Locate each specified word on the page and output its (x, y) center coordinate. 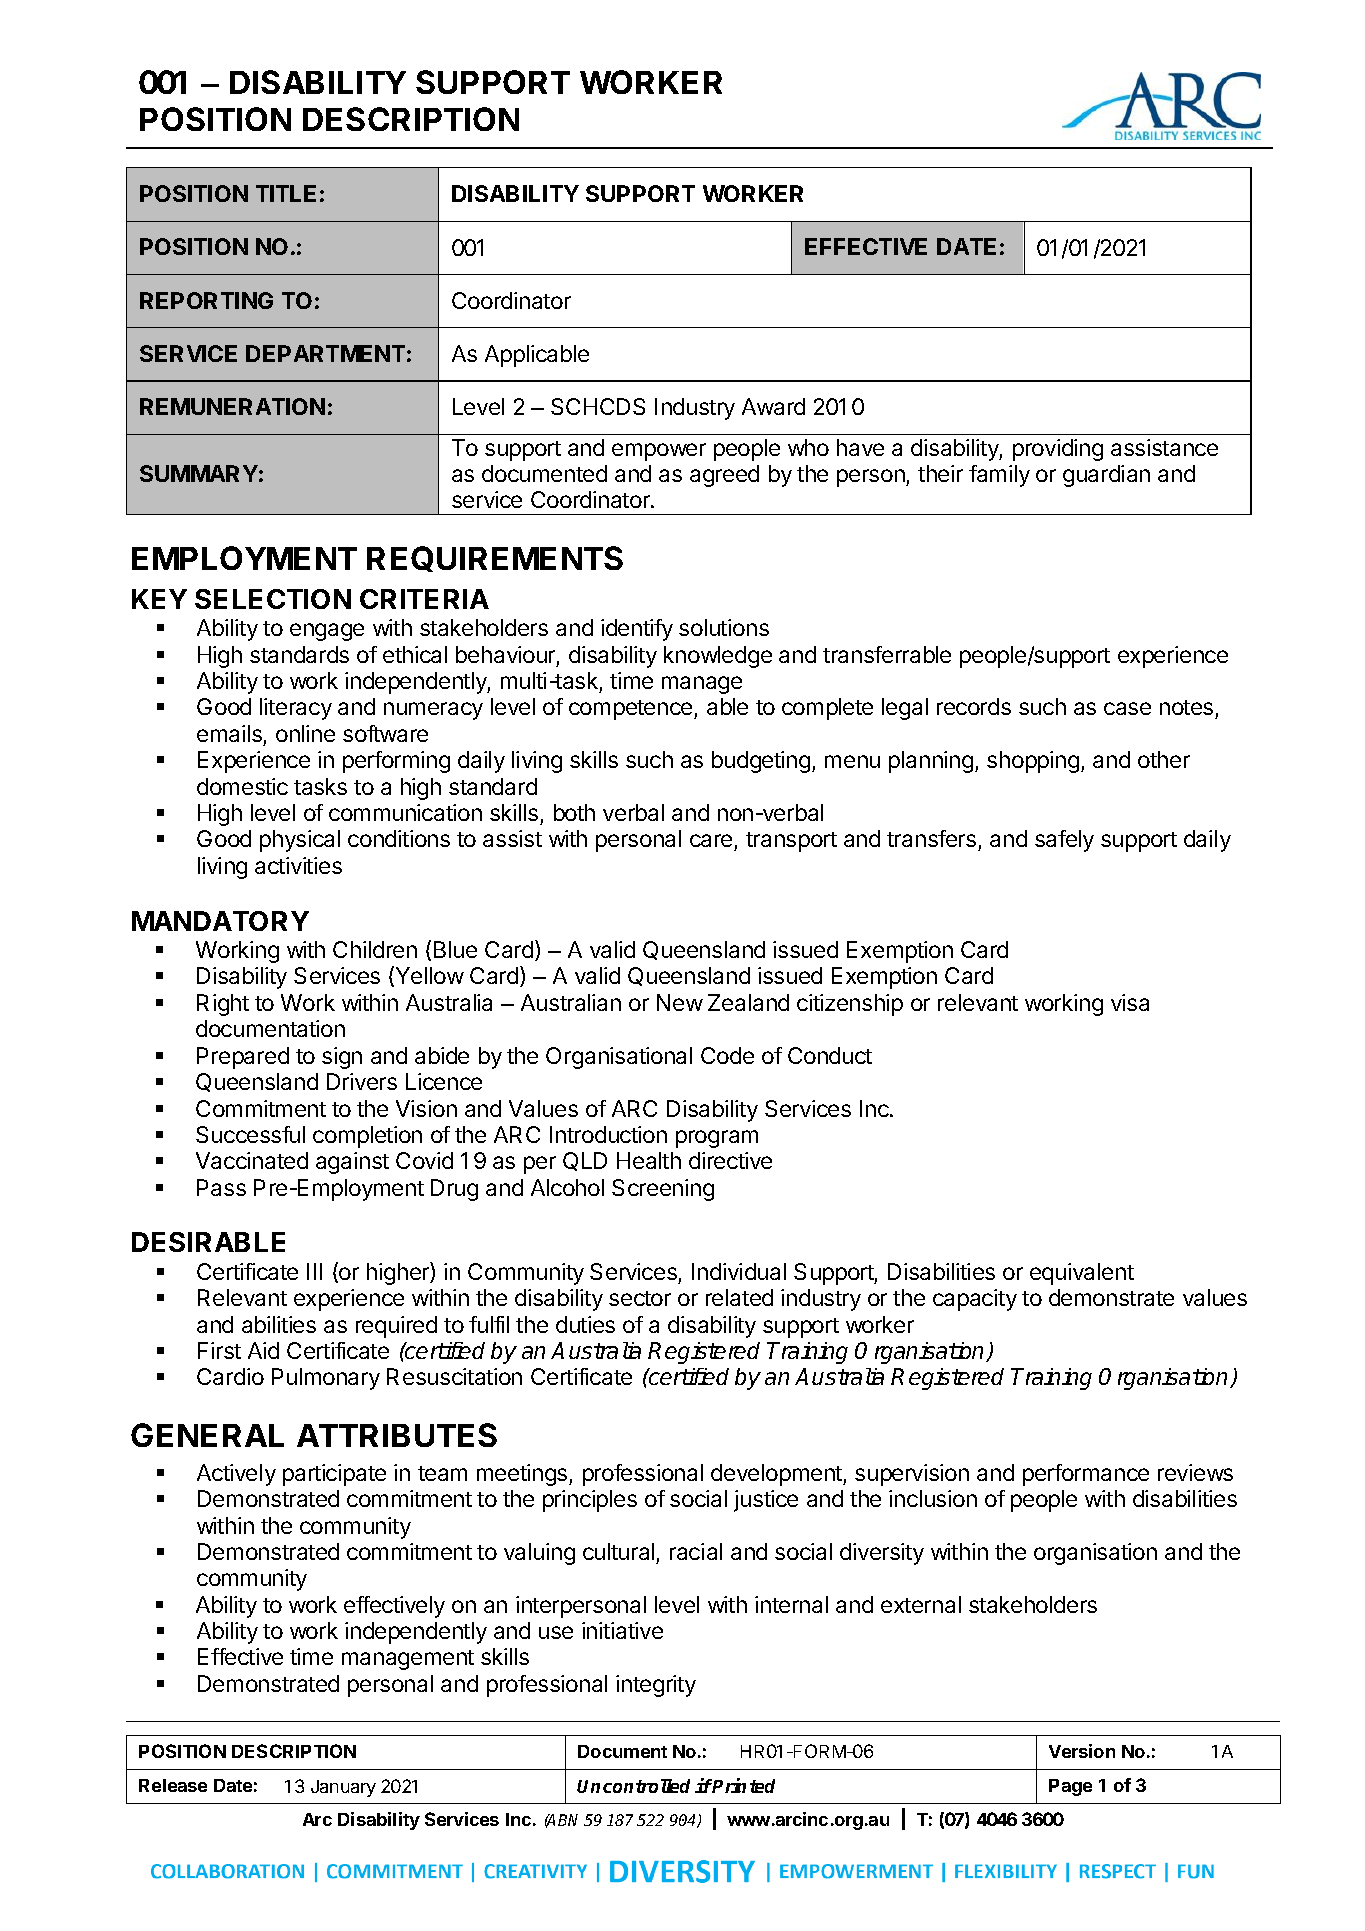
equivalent (1082, 1274)
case (1127, 708)
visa (1130, 1002)
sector (640, 1298)
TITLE (286, 193)
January (343, 1788)
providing (1058, 450)
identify (637, 630)
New (680, 1002)
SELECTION (273, 599)
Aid (263, 1350)
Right (223, 1005)
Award (773, 406)
